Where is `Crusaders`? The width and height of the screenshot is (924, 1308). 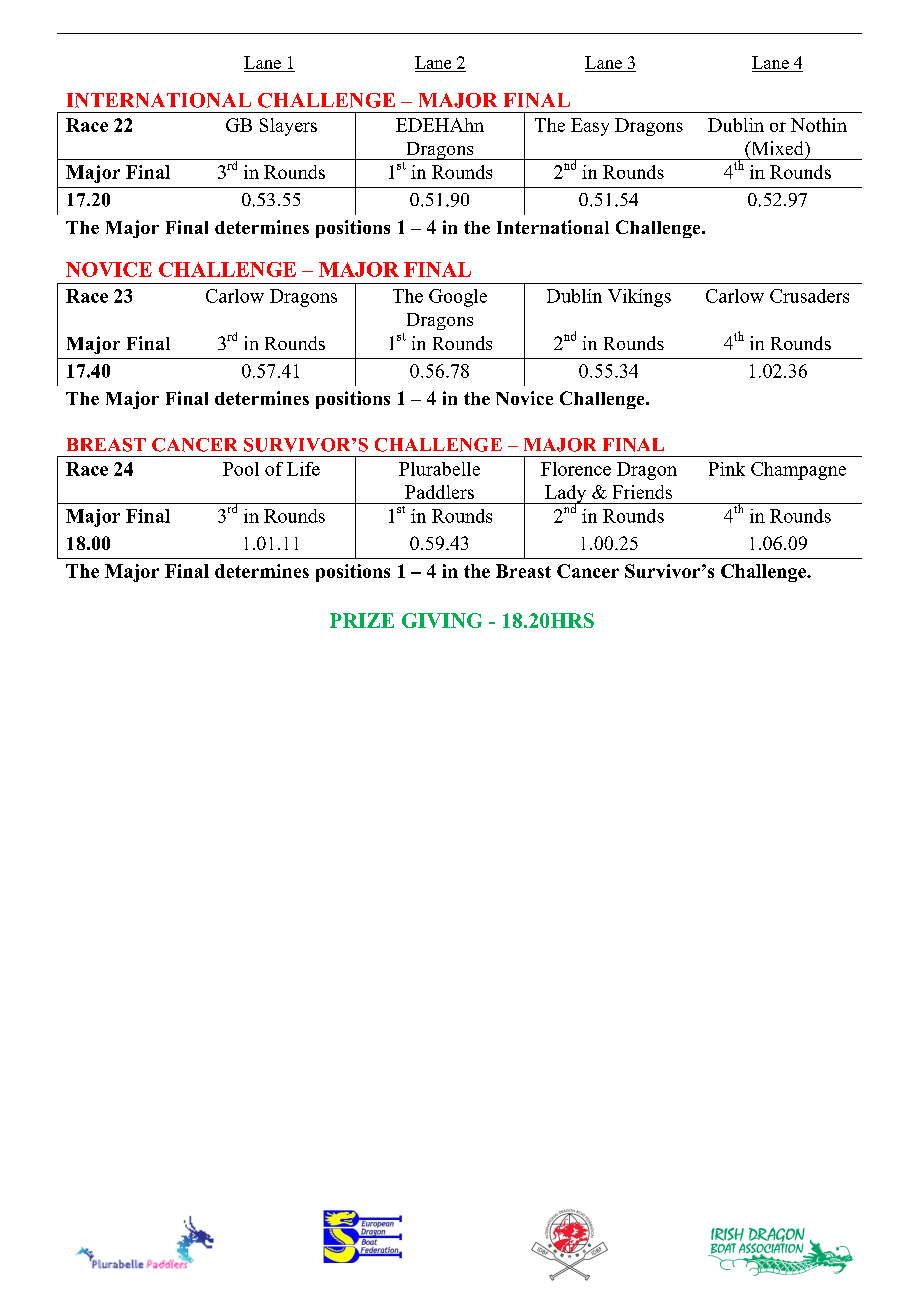
Crusaders is located at coordinates (809, 296).
